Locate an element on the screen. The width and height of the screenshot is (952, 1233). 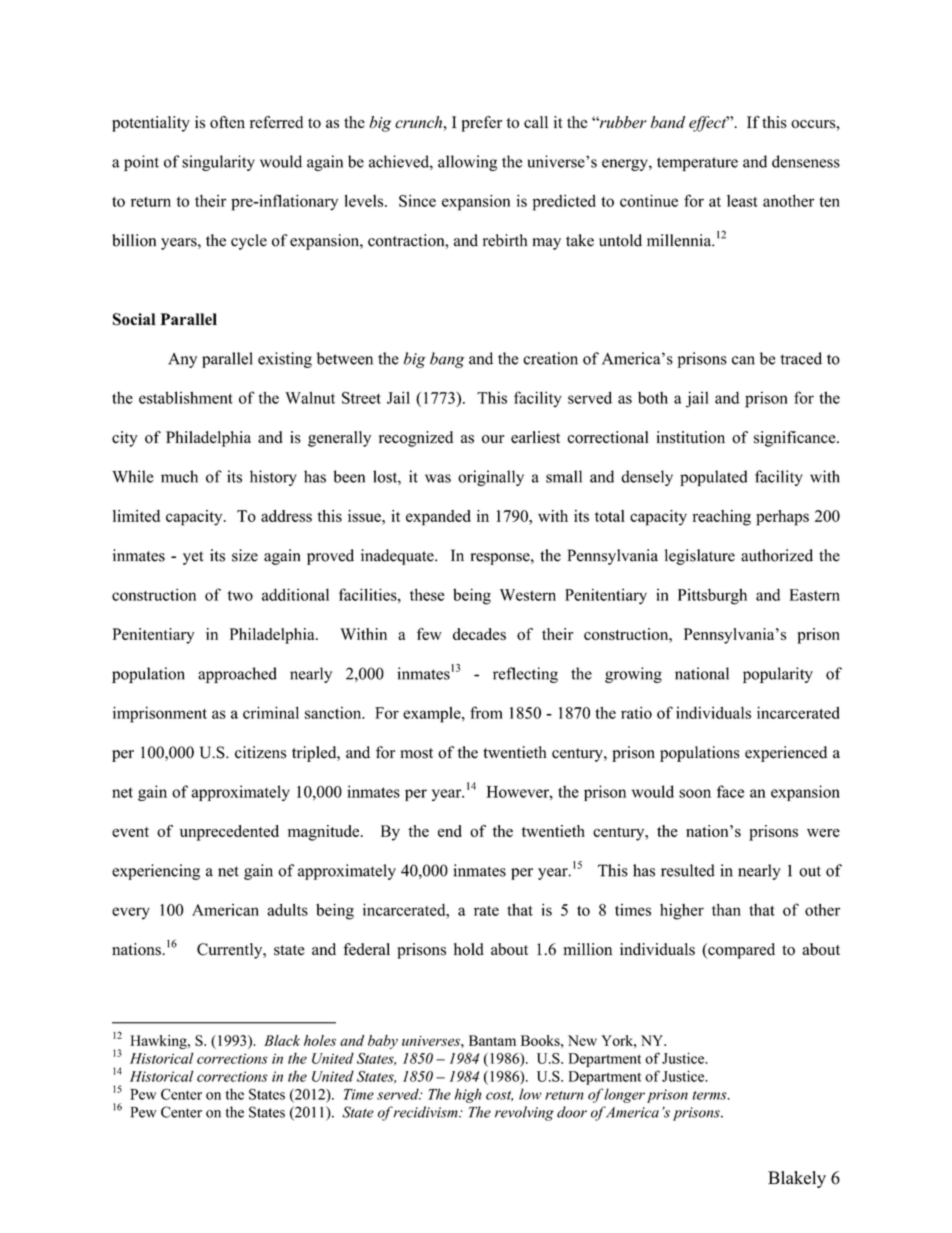
temperature is located at coordinates (697, 164).
